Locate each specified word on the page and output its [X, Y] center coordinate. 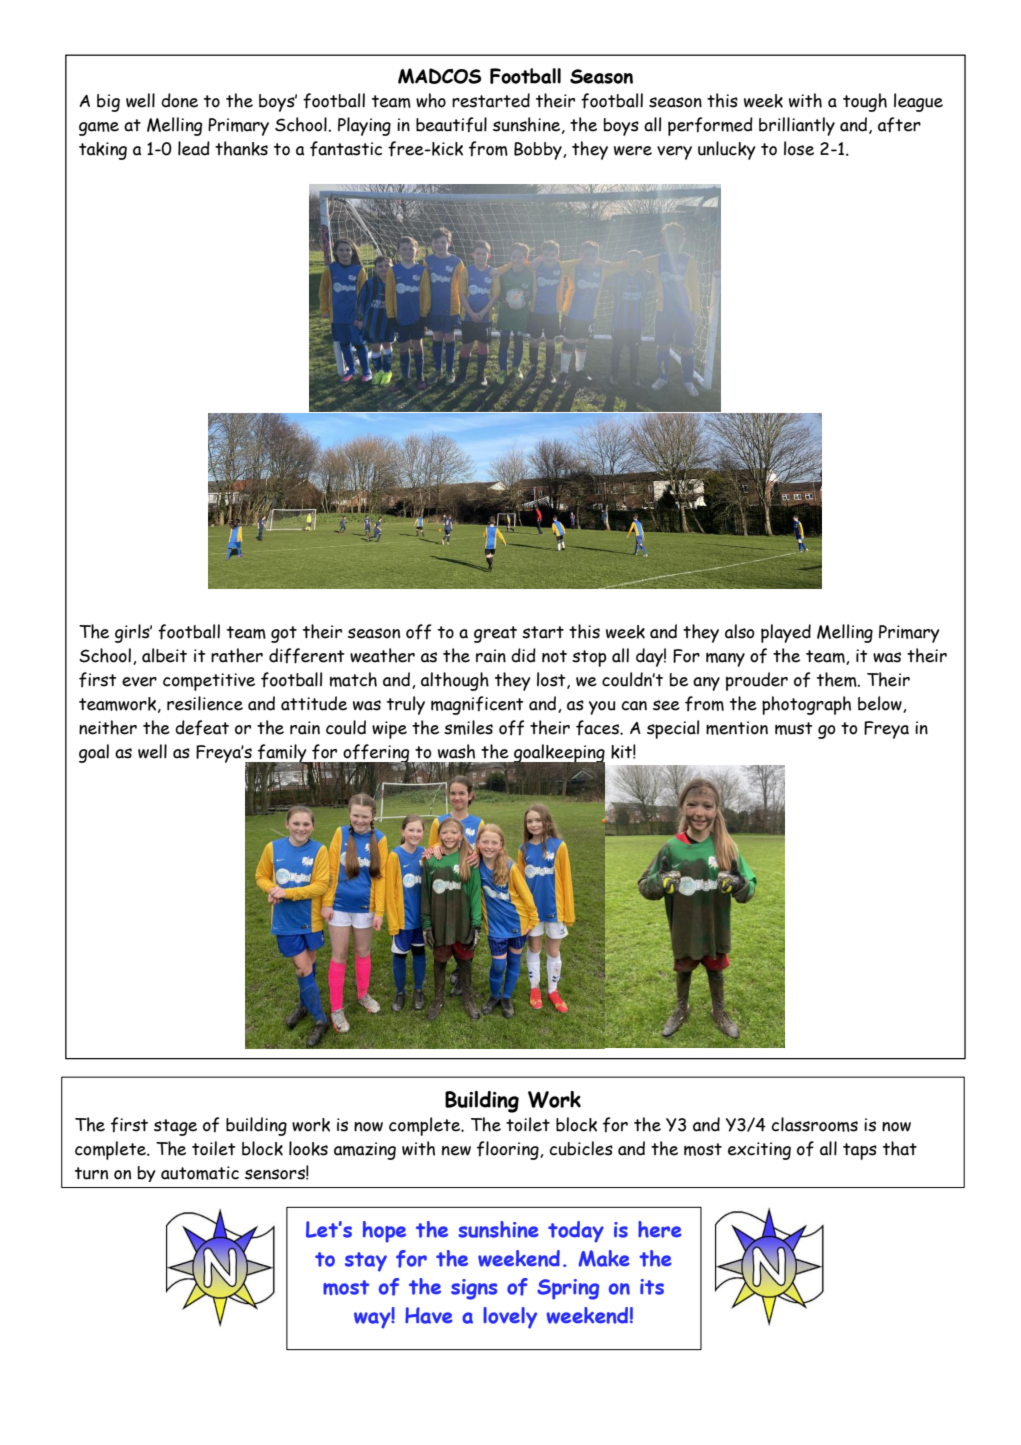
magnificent [477, 705]
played [786, 633]
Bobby [539, 151]
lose [799, 148]
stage [175, 1127]
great [495, 634]
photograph [806, 705]
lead [194, 148]
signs [474, 1289]
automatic [200, 1173]
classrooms [814, 1124]
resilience [205, 703]
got [284, 634]
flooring [509, 1150]
